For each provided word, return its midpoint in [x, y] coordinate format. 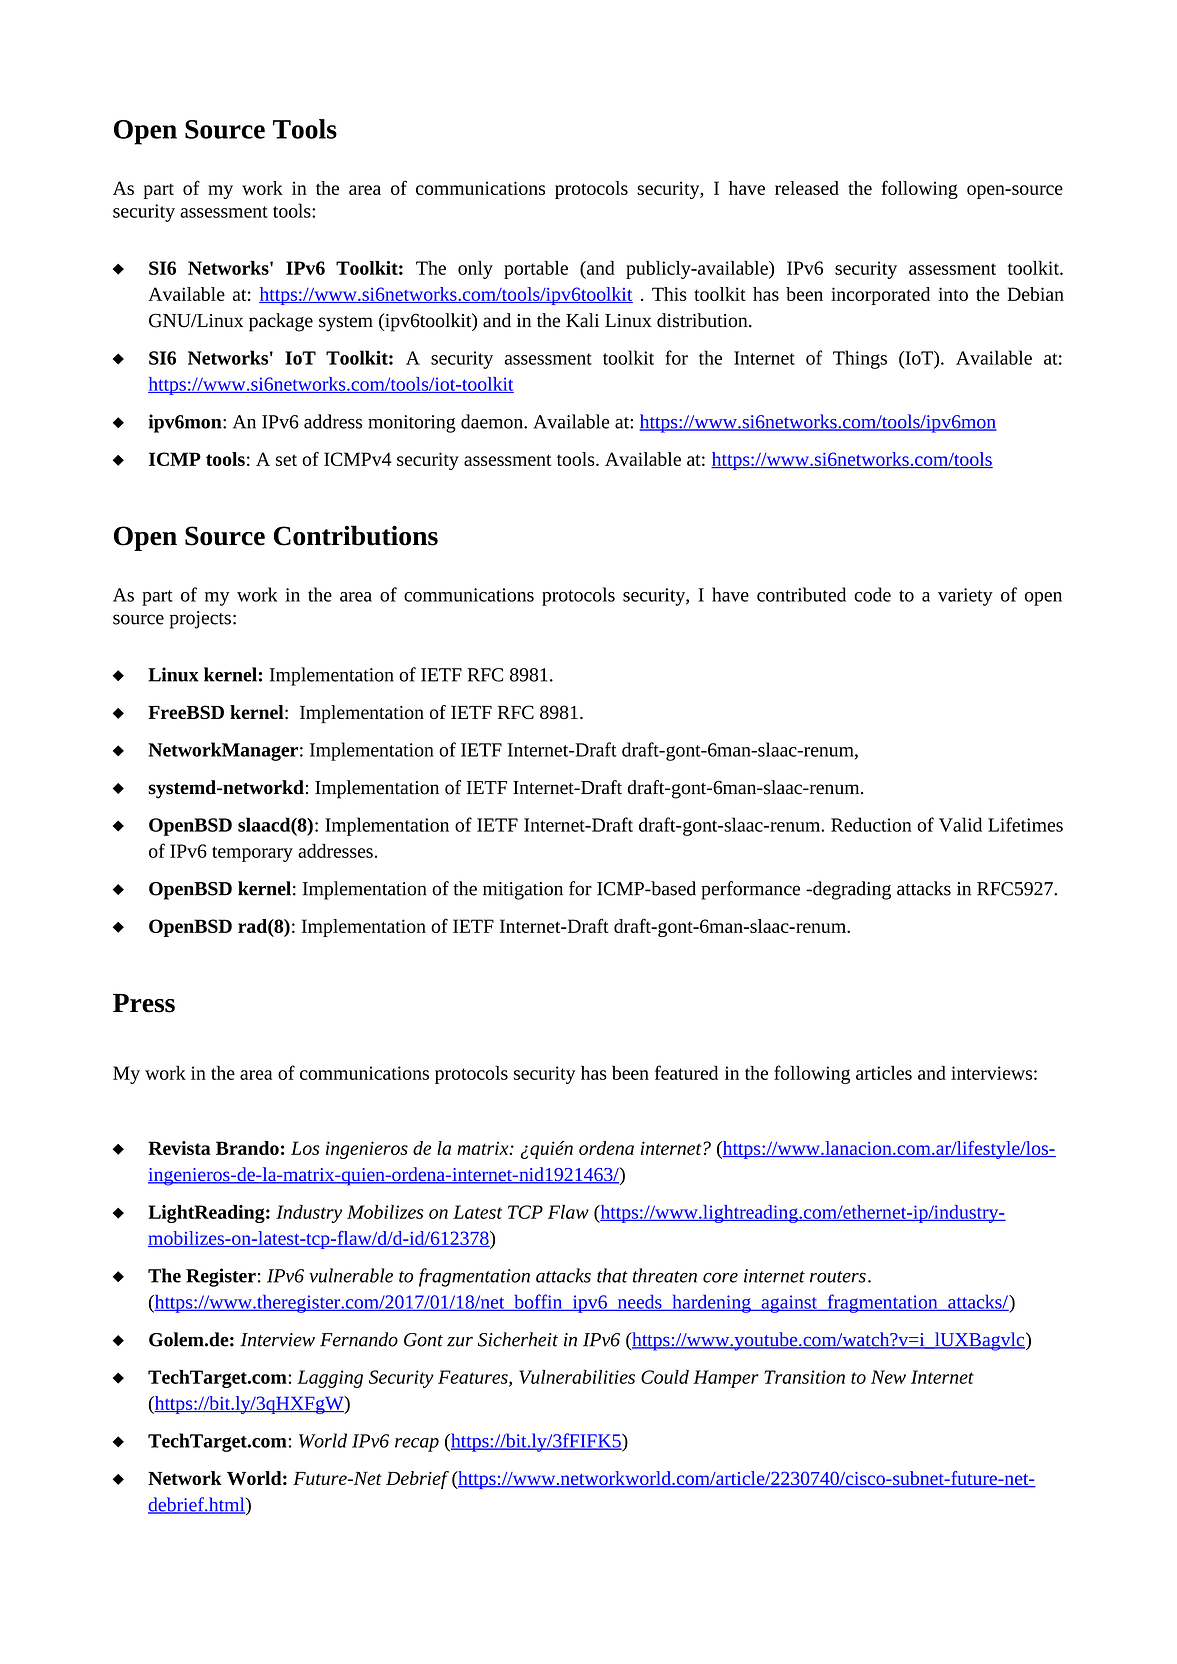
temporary [252, 854]
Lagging [330, 1379]
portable [536, 269]
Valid [960, 824]
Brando [247, 1148]
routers [838, 1277]
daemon [493, 421]
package [281, 322]
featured [686, 1072]
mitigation [523, 891]
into [953, 294]
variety [965, 597]
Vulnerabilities [577, 1376]
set [286, 460]
